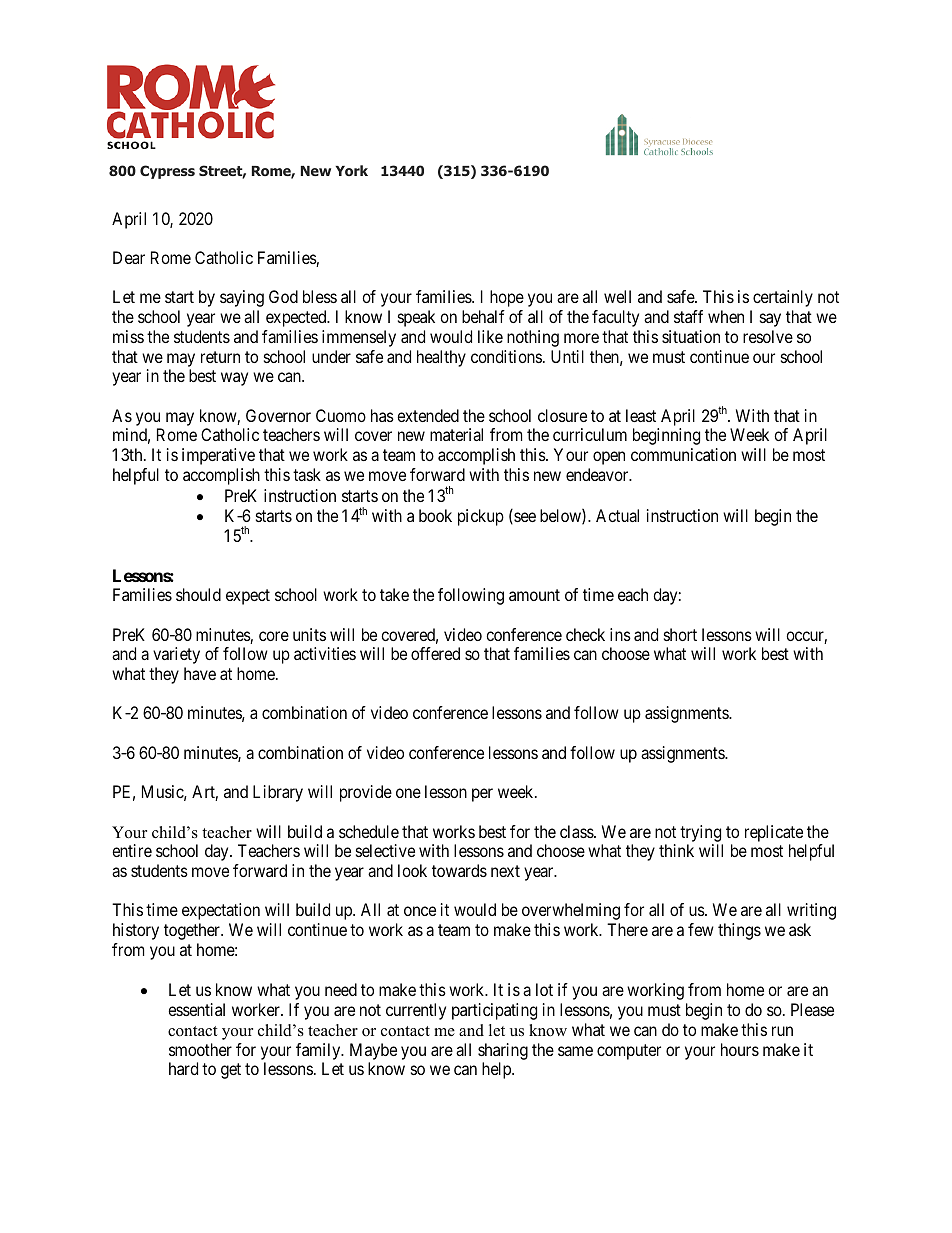 Image resolution: width=952 pixels, height=1233 pixels. I want to click on sharing, so click(503, 1051).
